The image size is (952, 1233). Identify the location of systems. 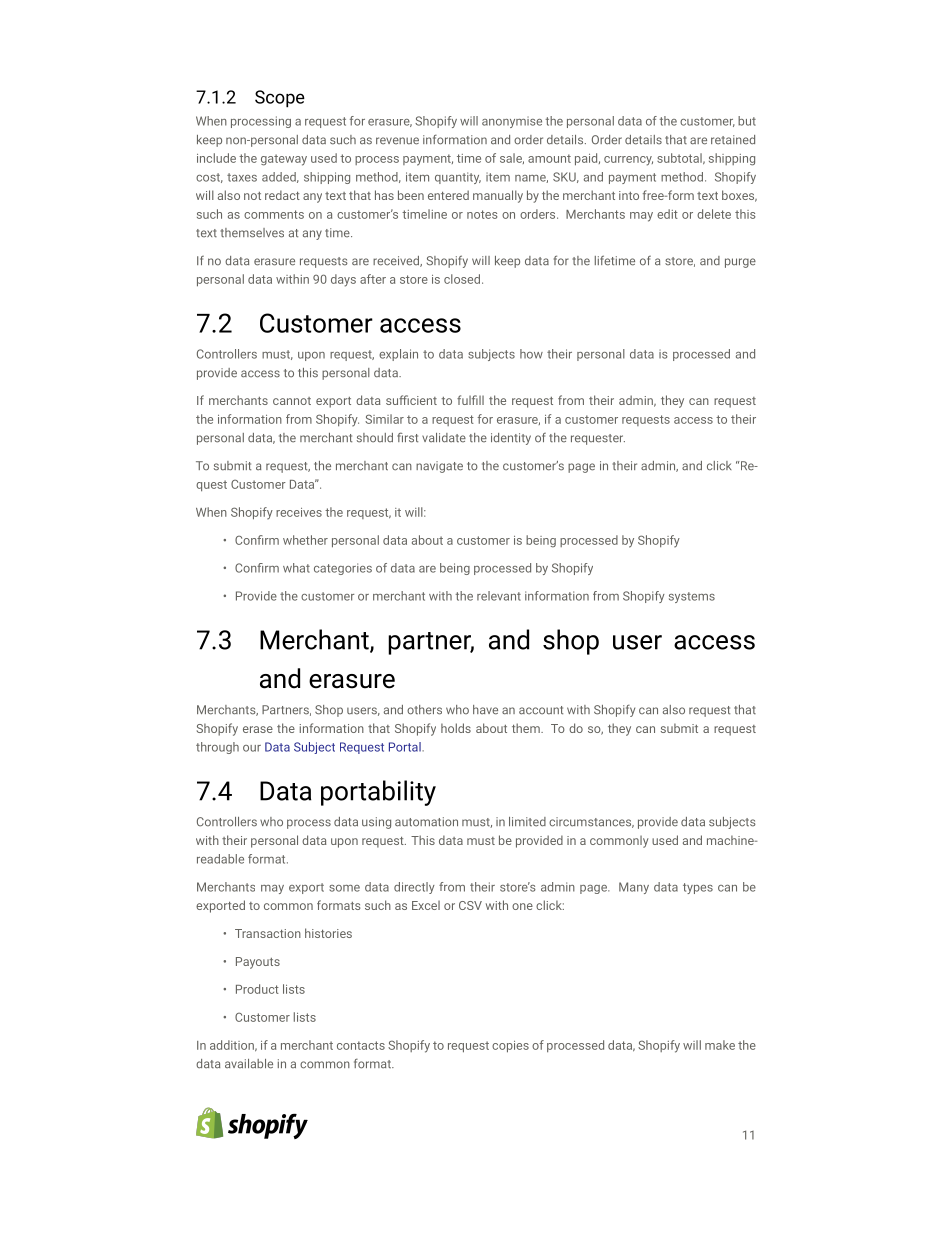
(692, 597).
